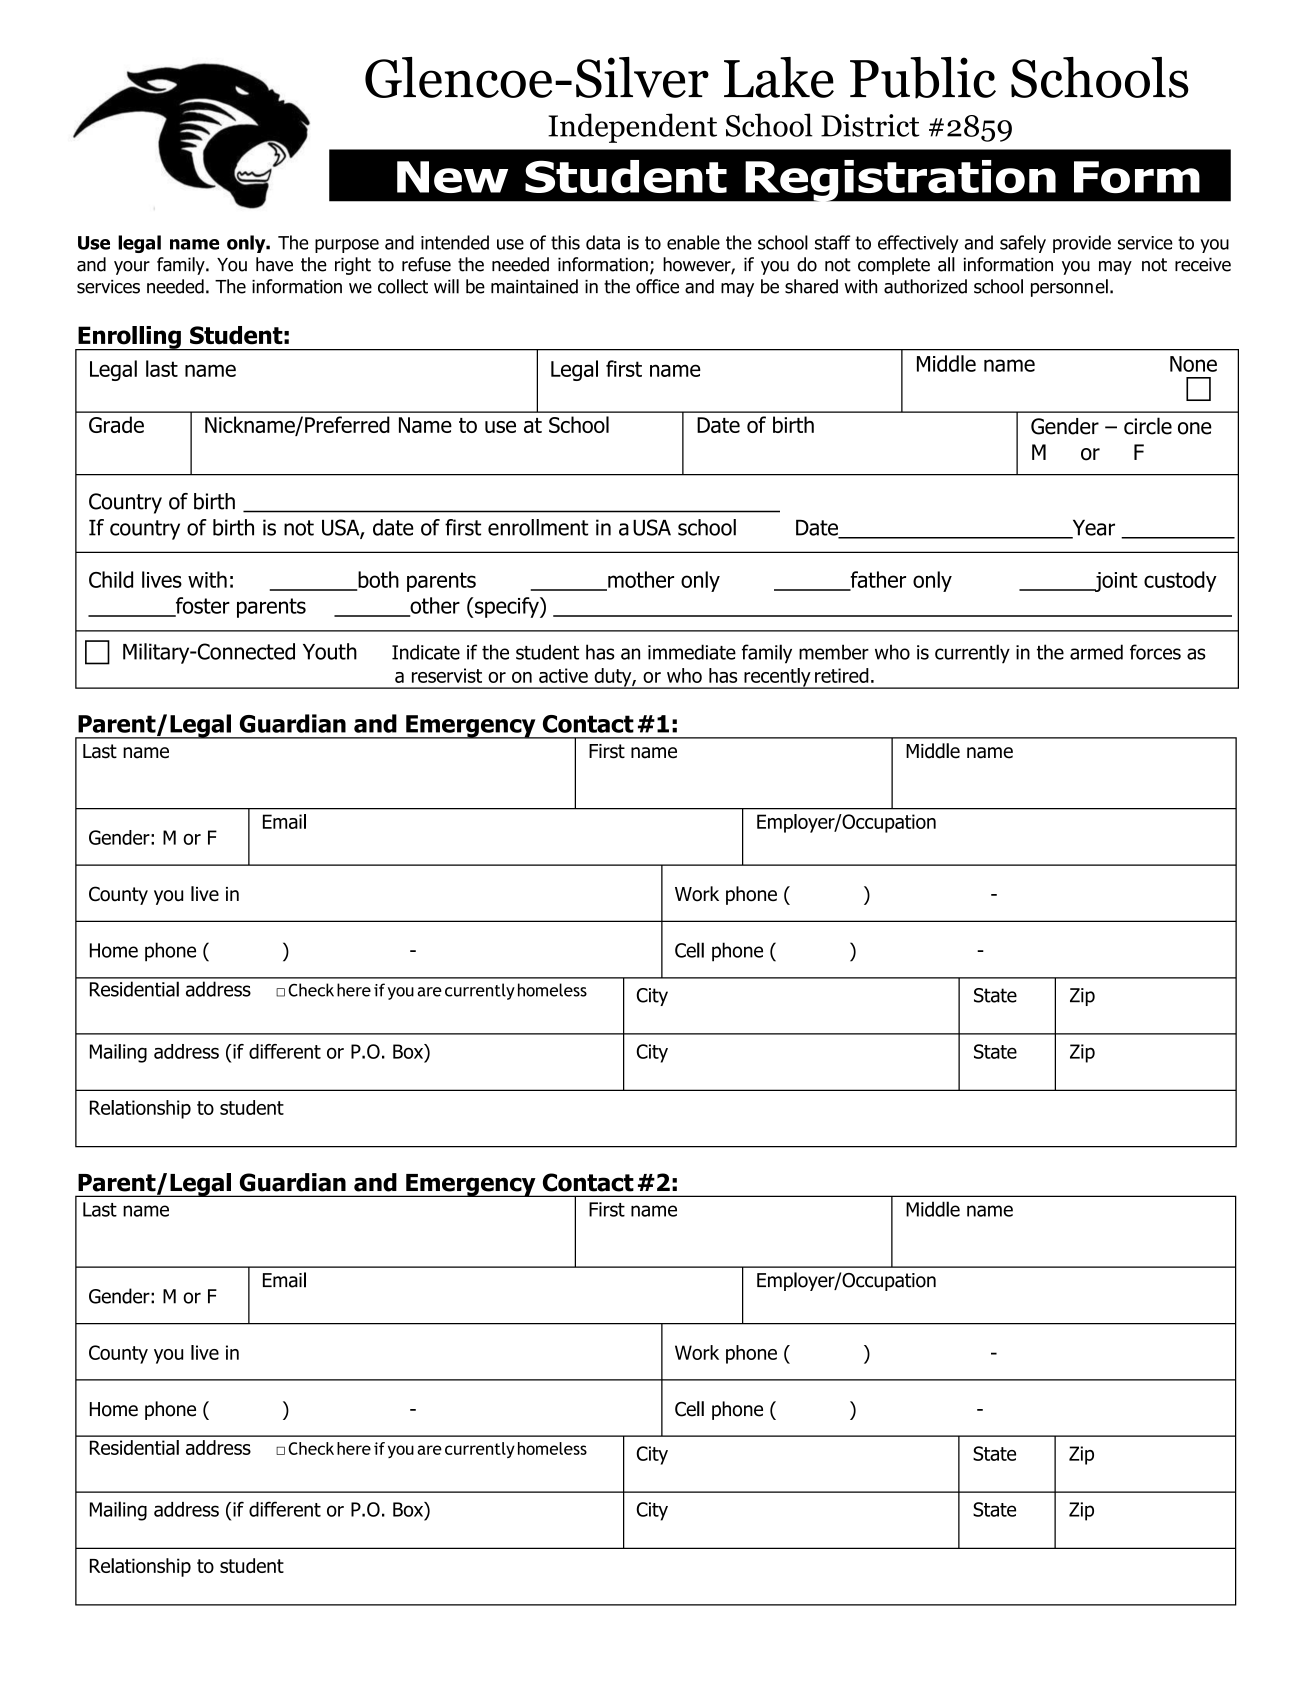 This screenshot has width=1307, height=1691. I want to click on Youth, so click(330, 651).
